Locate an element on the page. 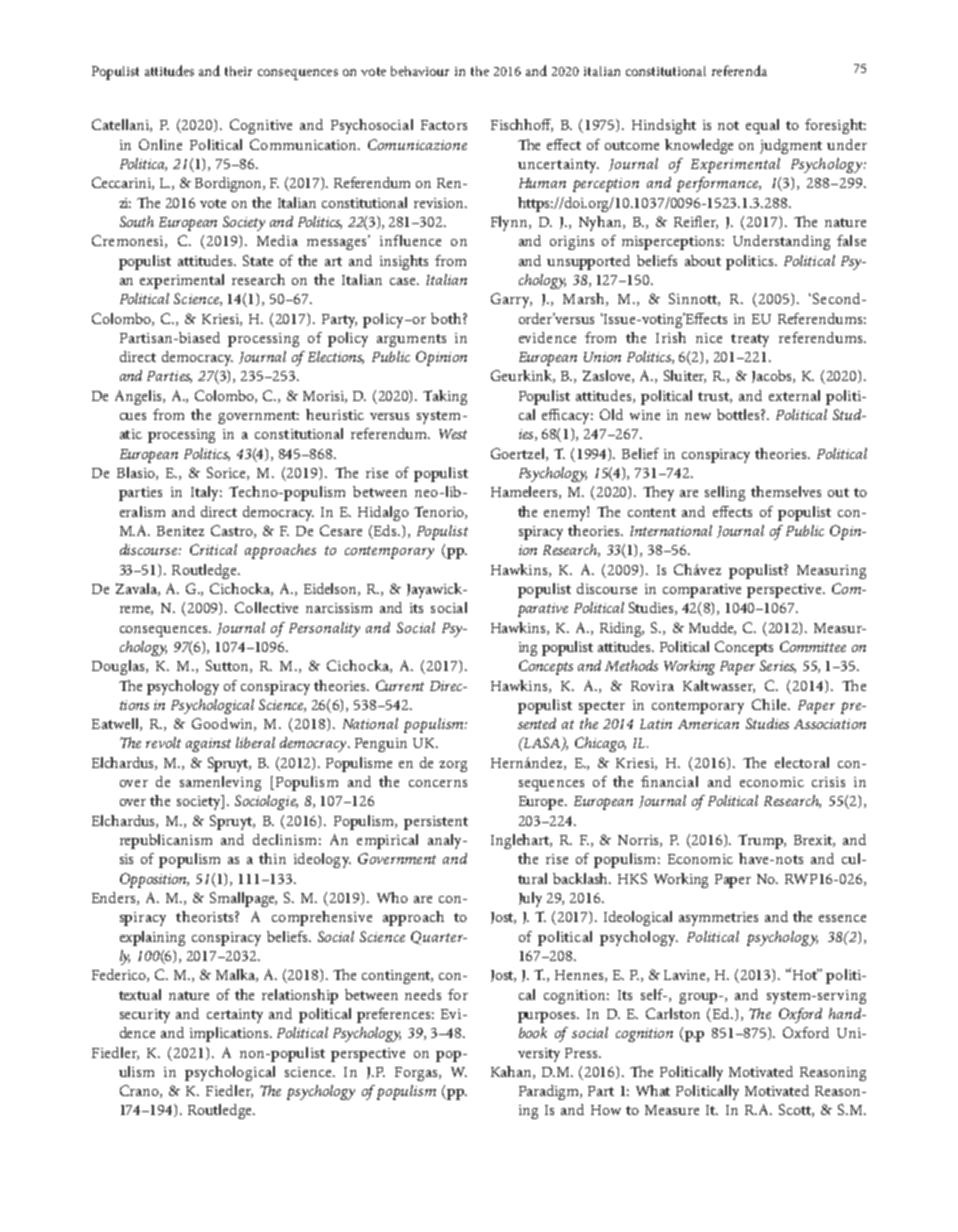  Critical is located at coordinates (213, 549).
